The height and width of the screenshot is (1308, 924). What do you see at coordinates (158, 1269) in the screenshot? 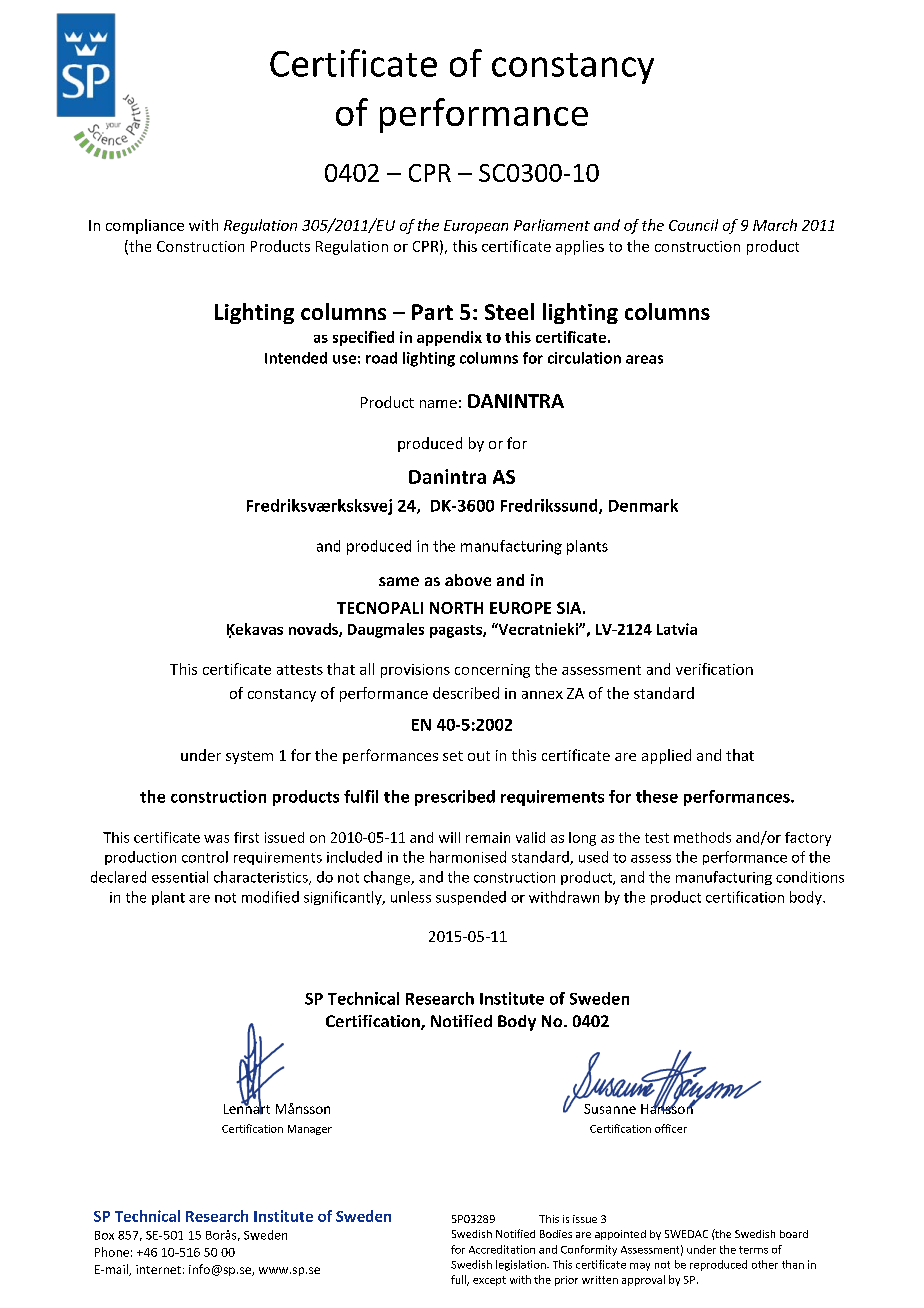
I see `internet` at bounding box center [158, 1269].
